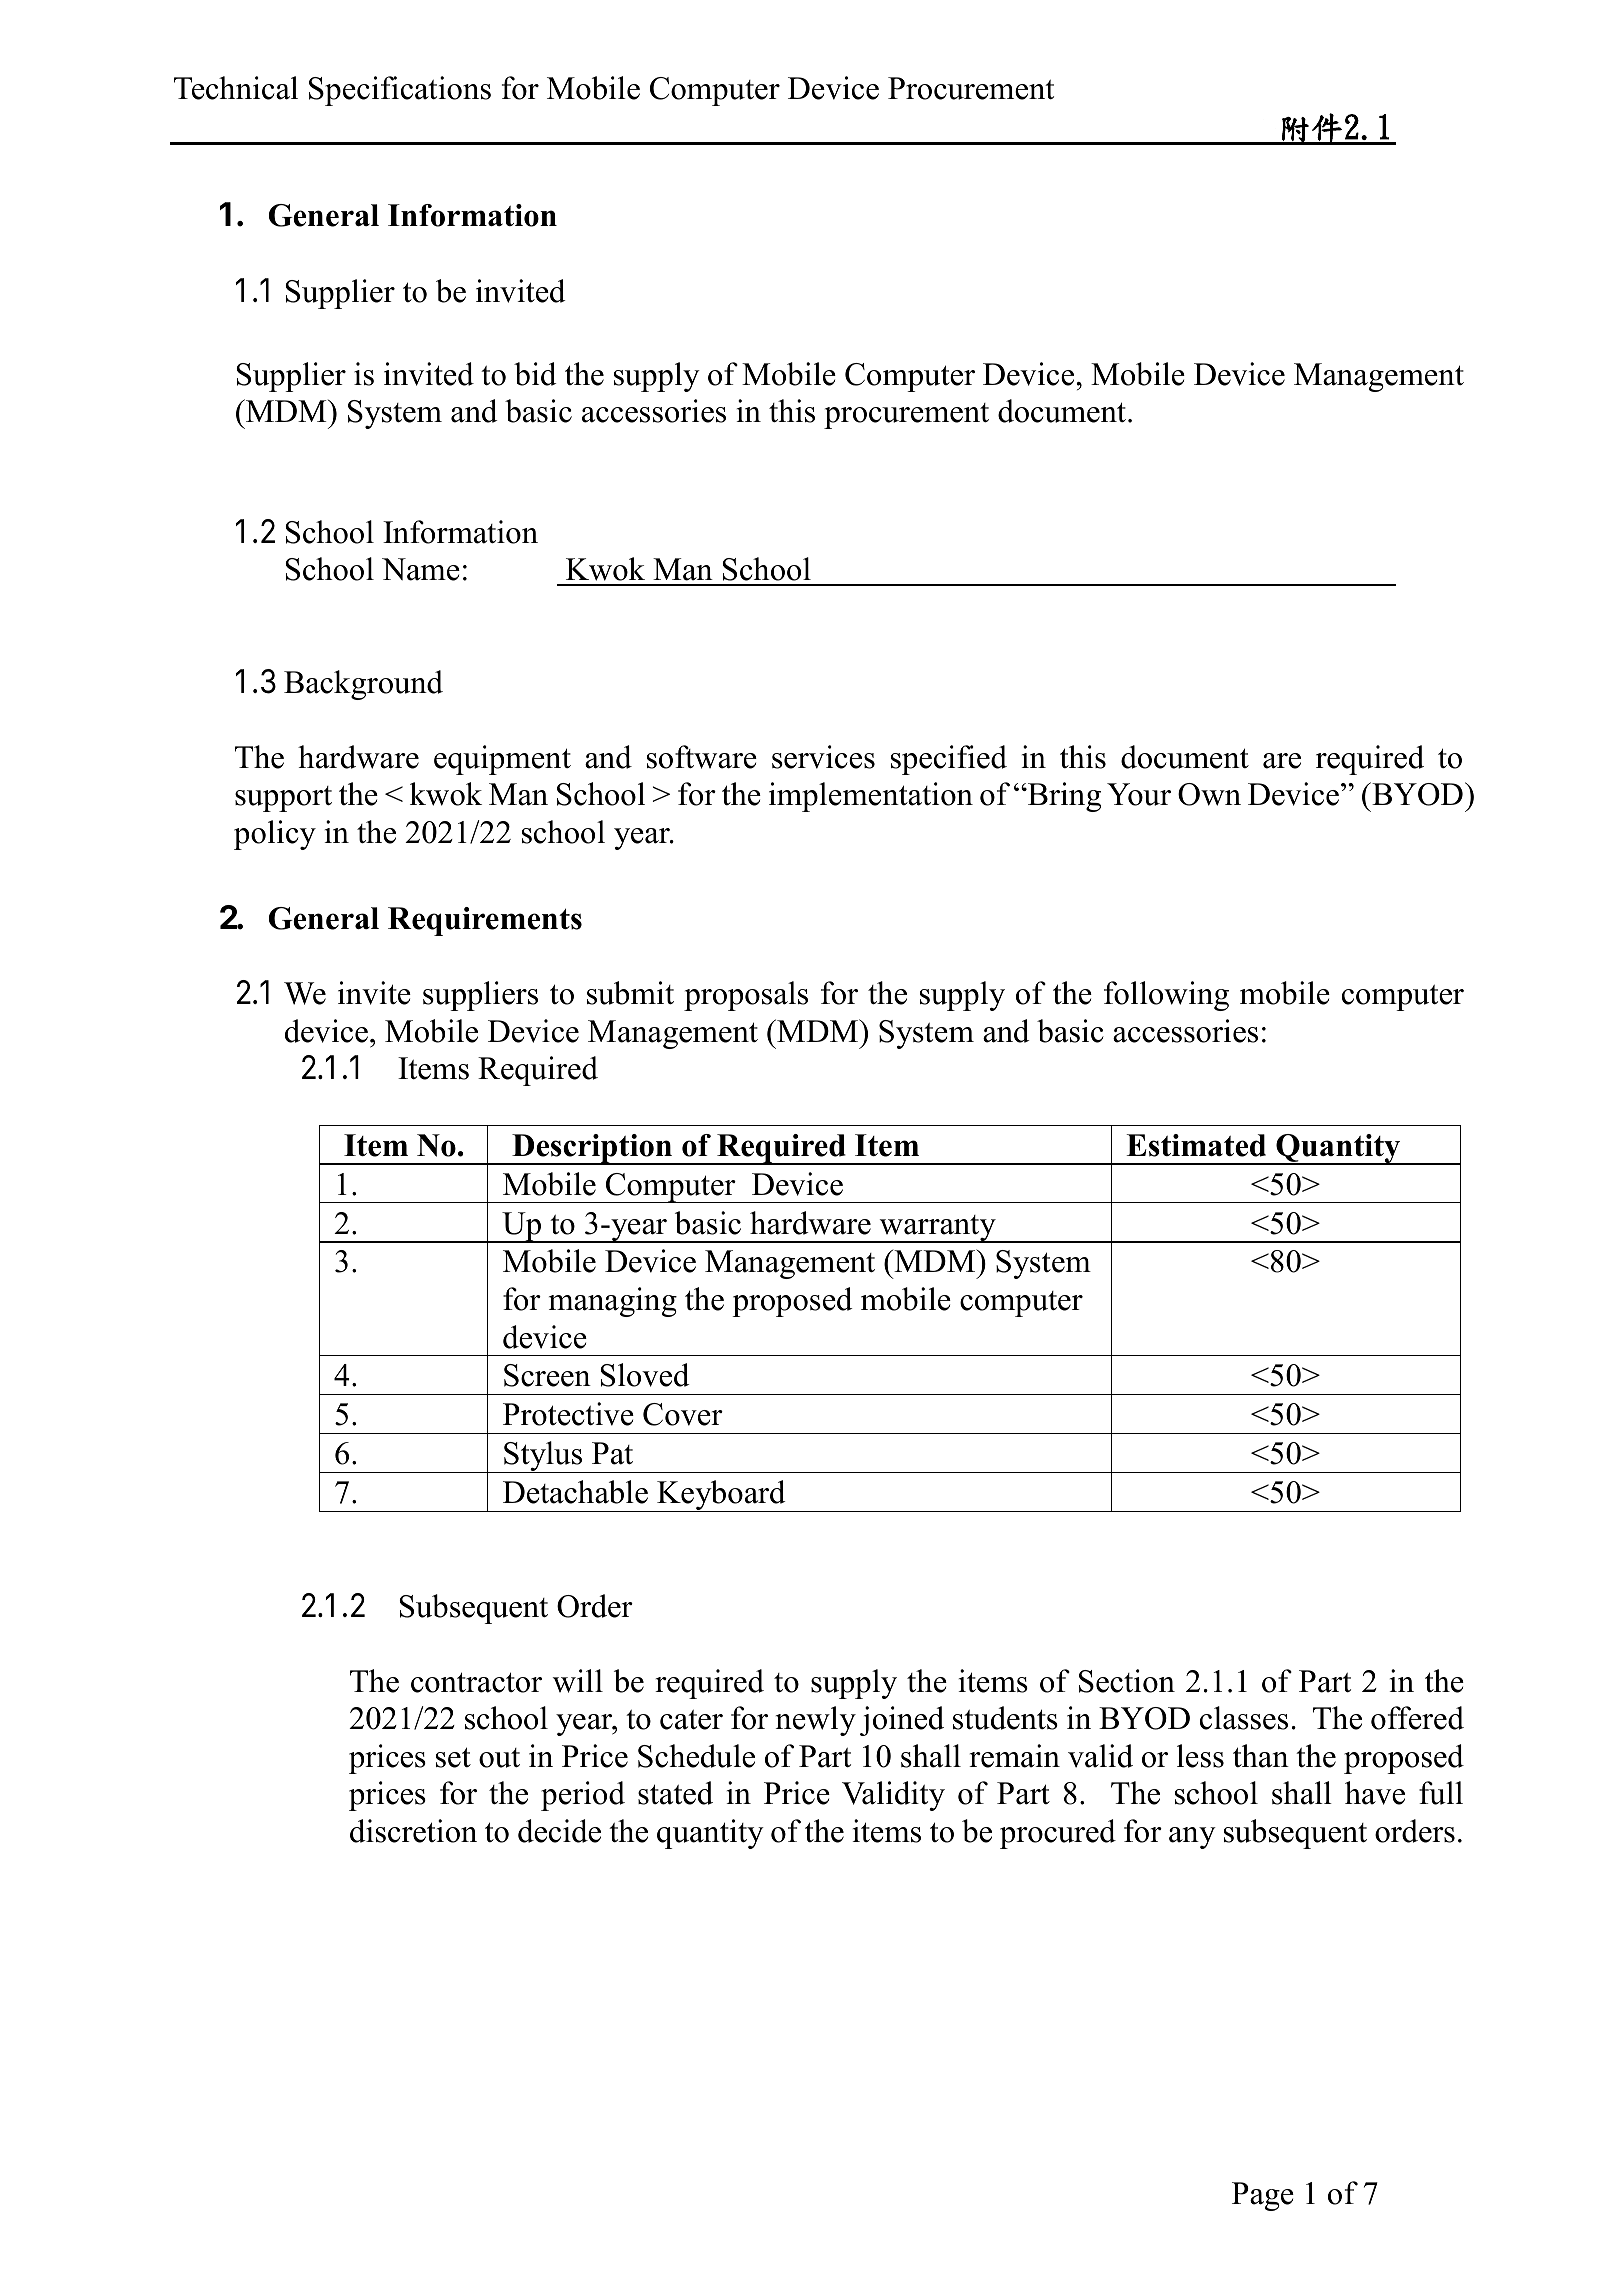 The image size is (1618, 2288). What do you see at coordinates (400, 91) in the screenshot?
I see `Specifications` at bounding box center [400, 91].
